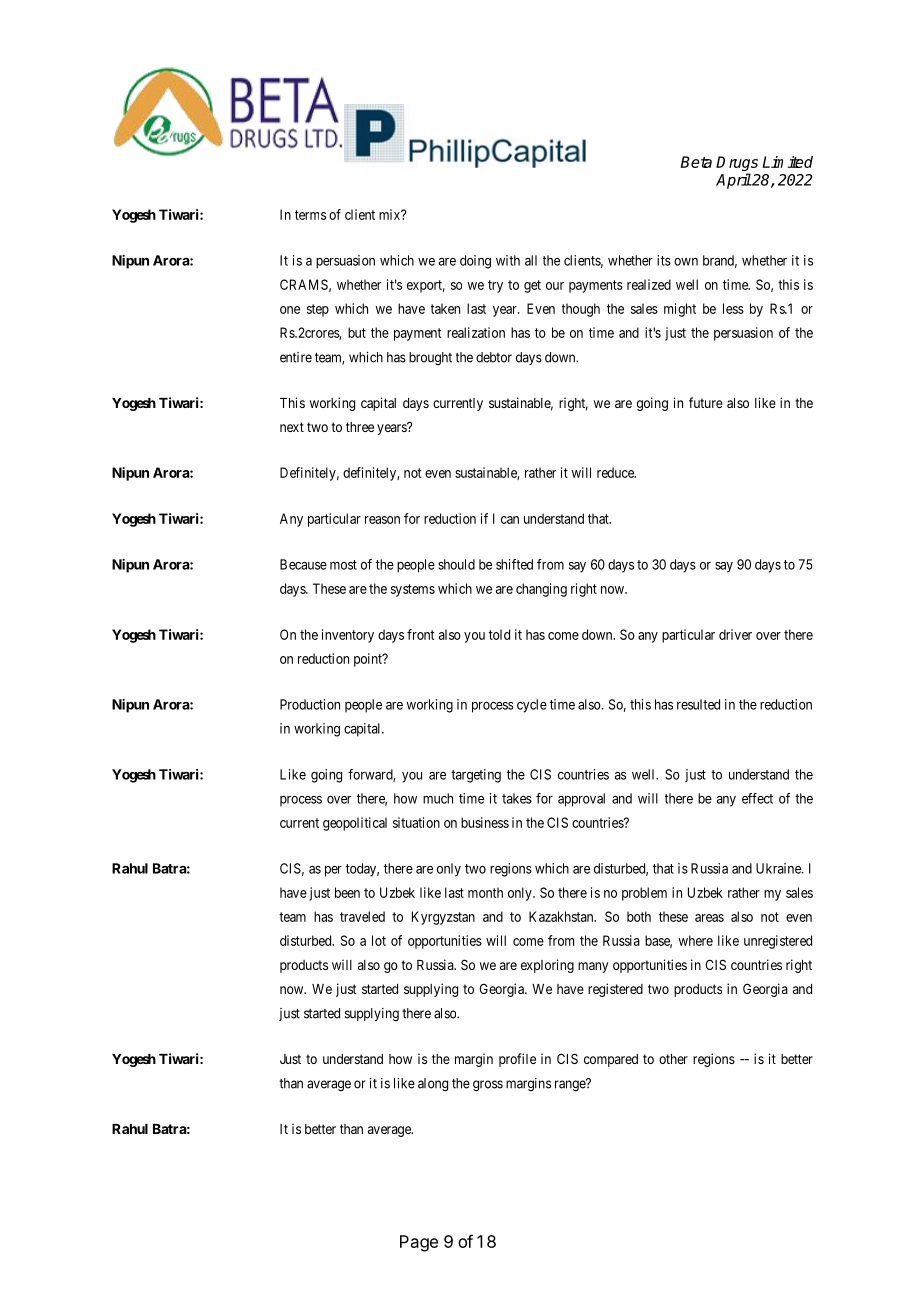 This image has height=1307, width=924. Describe the element at coordinates (310, 704) in the image. I see `Production` at that location.
